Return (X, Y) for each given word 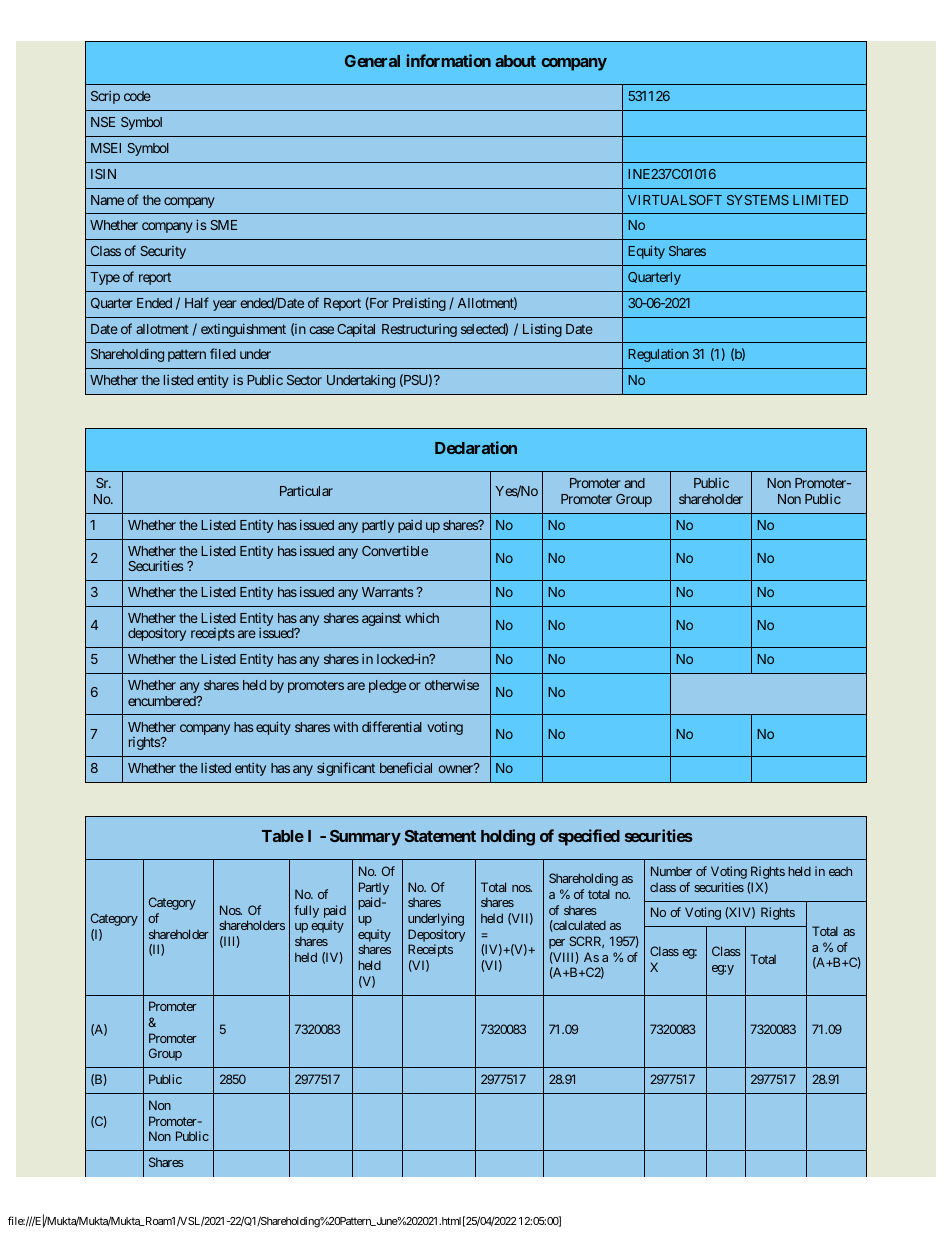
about (515, 61)
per (557, 944)
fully (306, 911)
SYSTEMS (758, 200)
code (137, 96)
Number (671, 871)
